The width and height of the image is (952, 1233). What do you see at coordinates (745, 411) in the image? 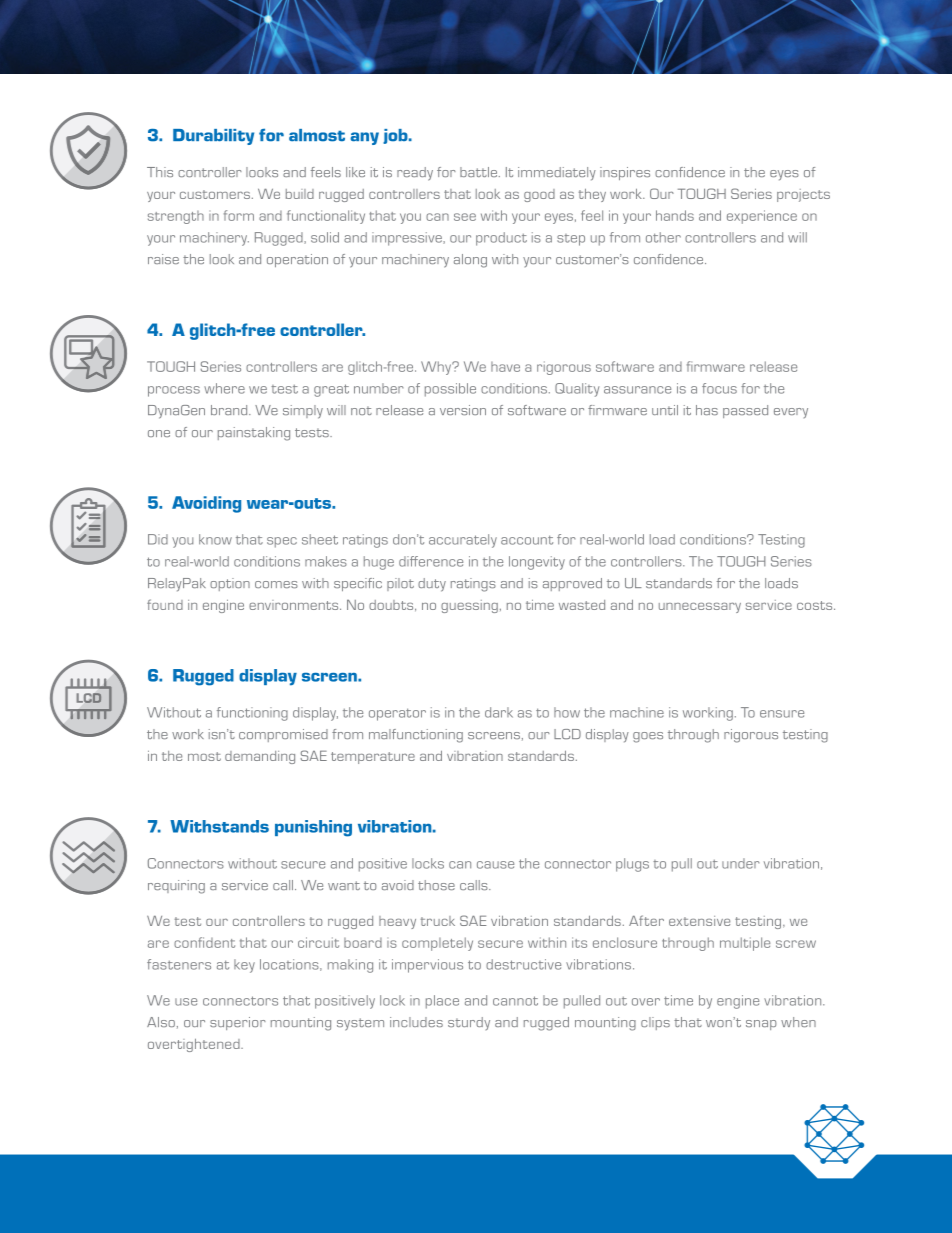
I see `passed` at bounding box center [745, 411].
